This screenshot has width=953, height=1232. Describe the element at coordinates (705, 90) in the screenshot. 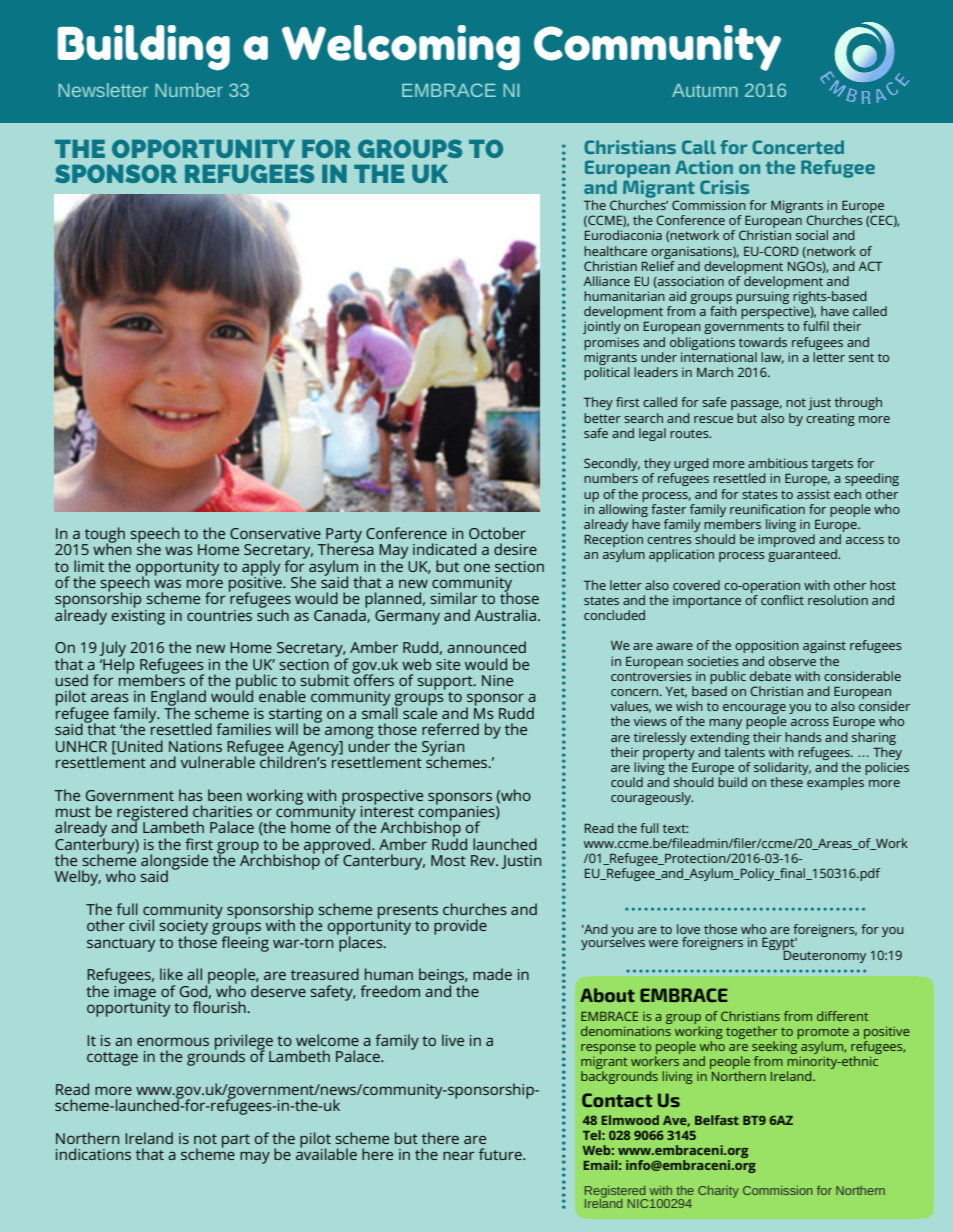

I see `Autumn` at that location.
